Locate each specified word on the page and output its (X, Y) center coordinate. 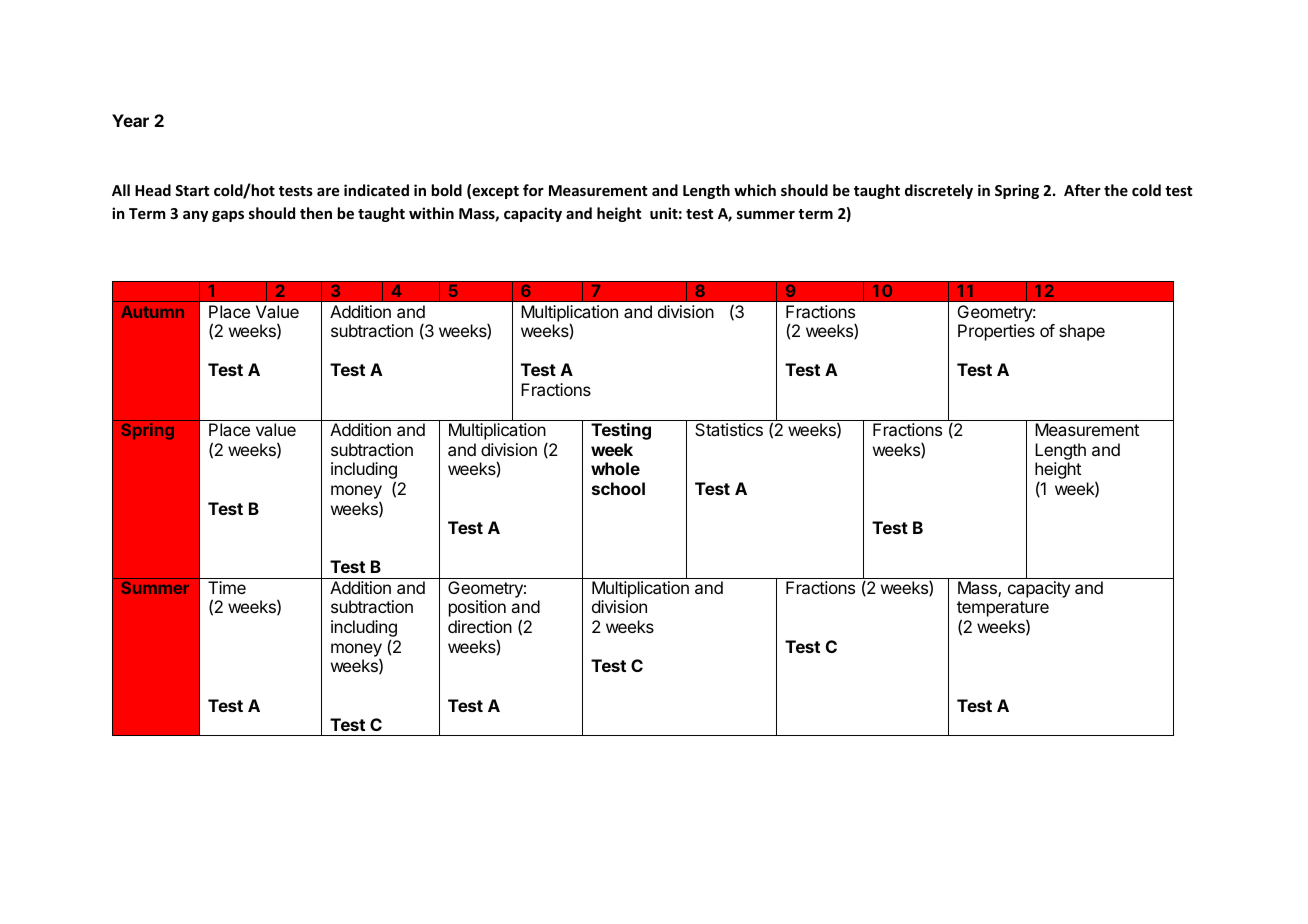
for (533, 190)
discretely (939, 191)
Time (227, 587)
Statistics (729, 429)
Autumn (152, 312)
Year (130, 120)
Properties (996, 332)
